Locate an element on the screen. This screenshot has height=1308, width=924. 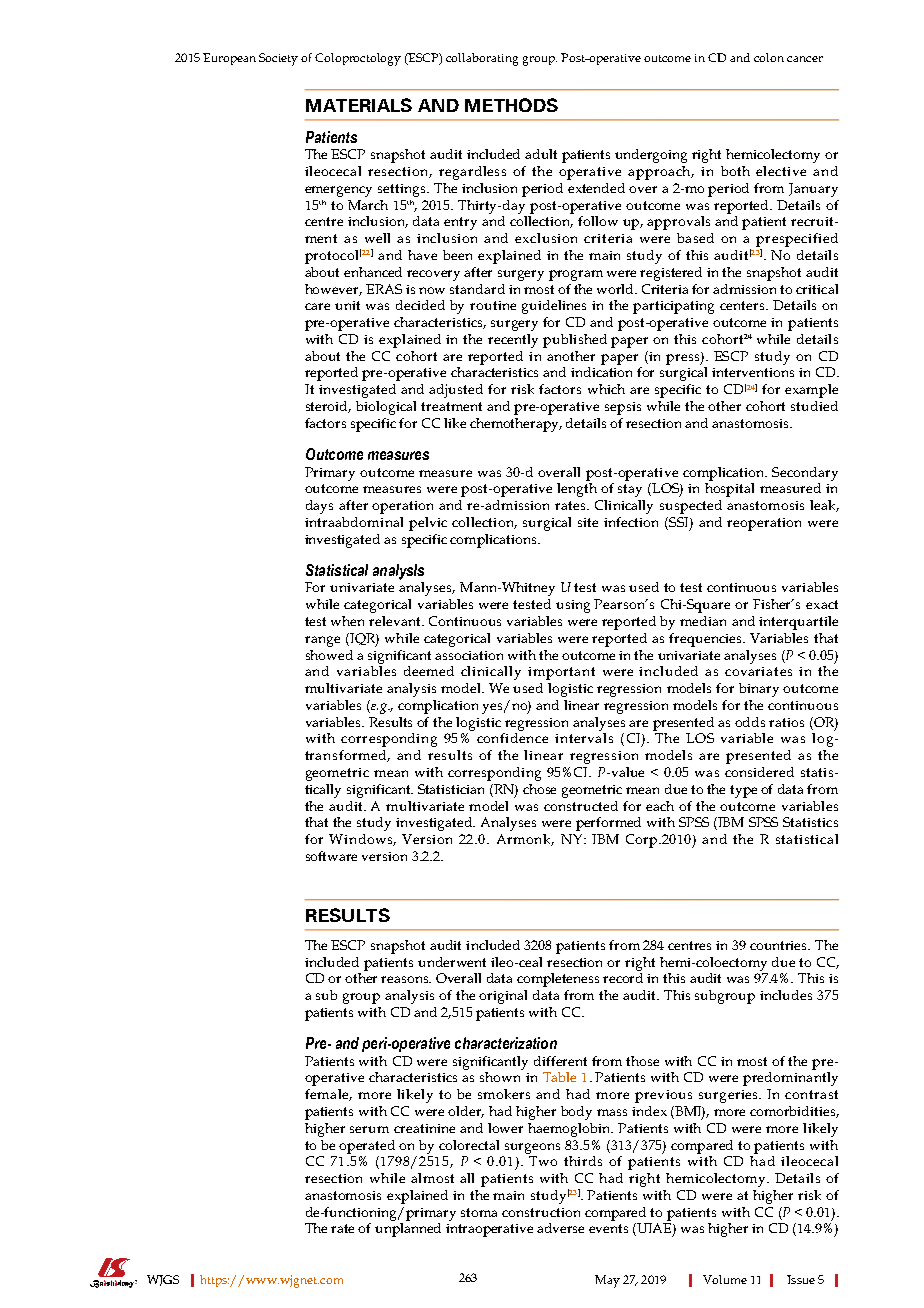
METHODS is located at coordinates (511, 105).
